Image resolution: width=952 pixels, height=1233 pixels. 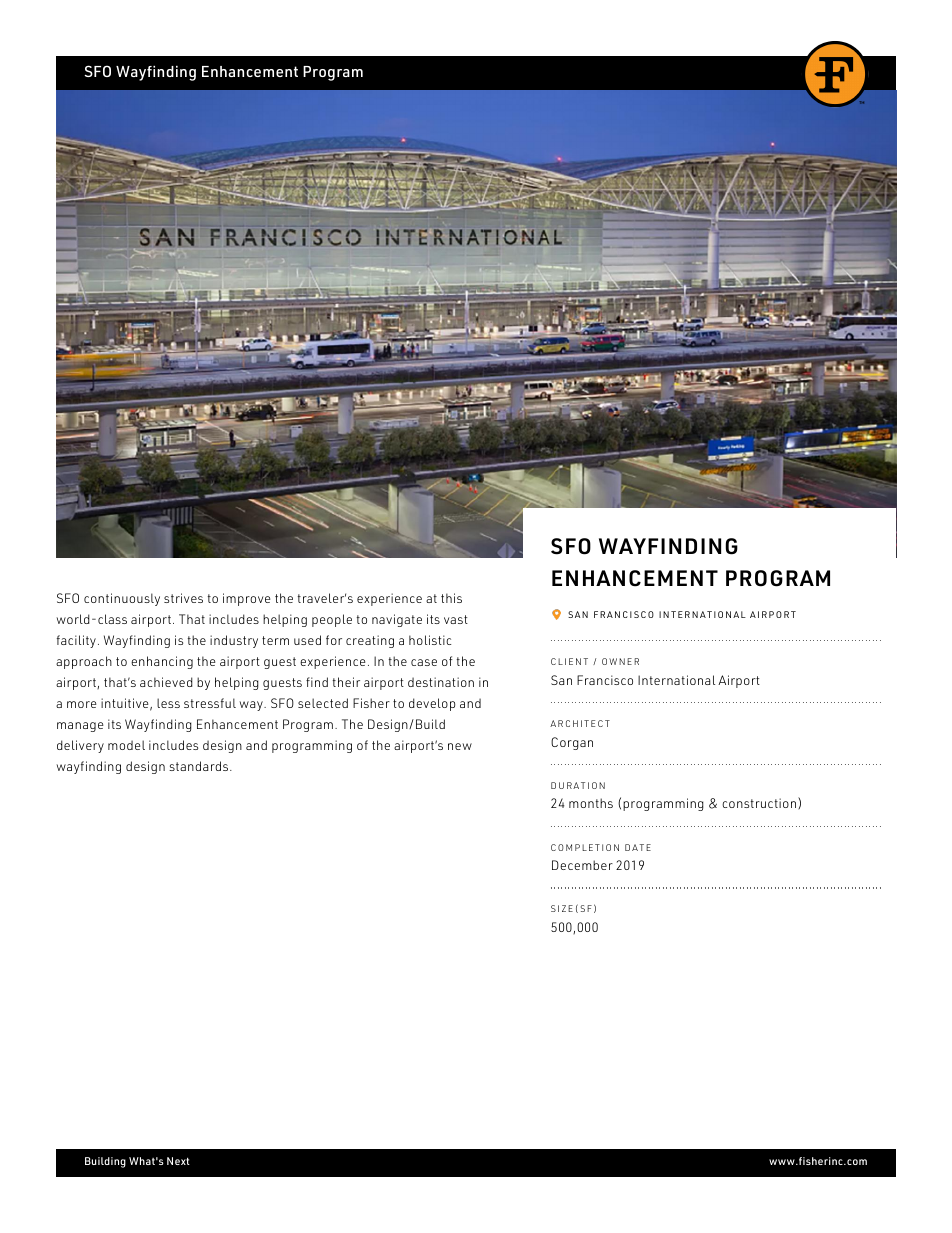 I want to click on ARCHITECT, so click(x=580, y=723).
